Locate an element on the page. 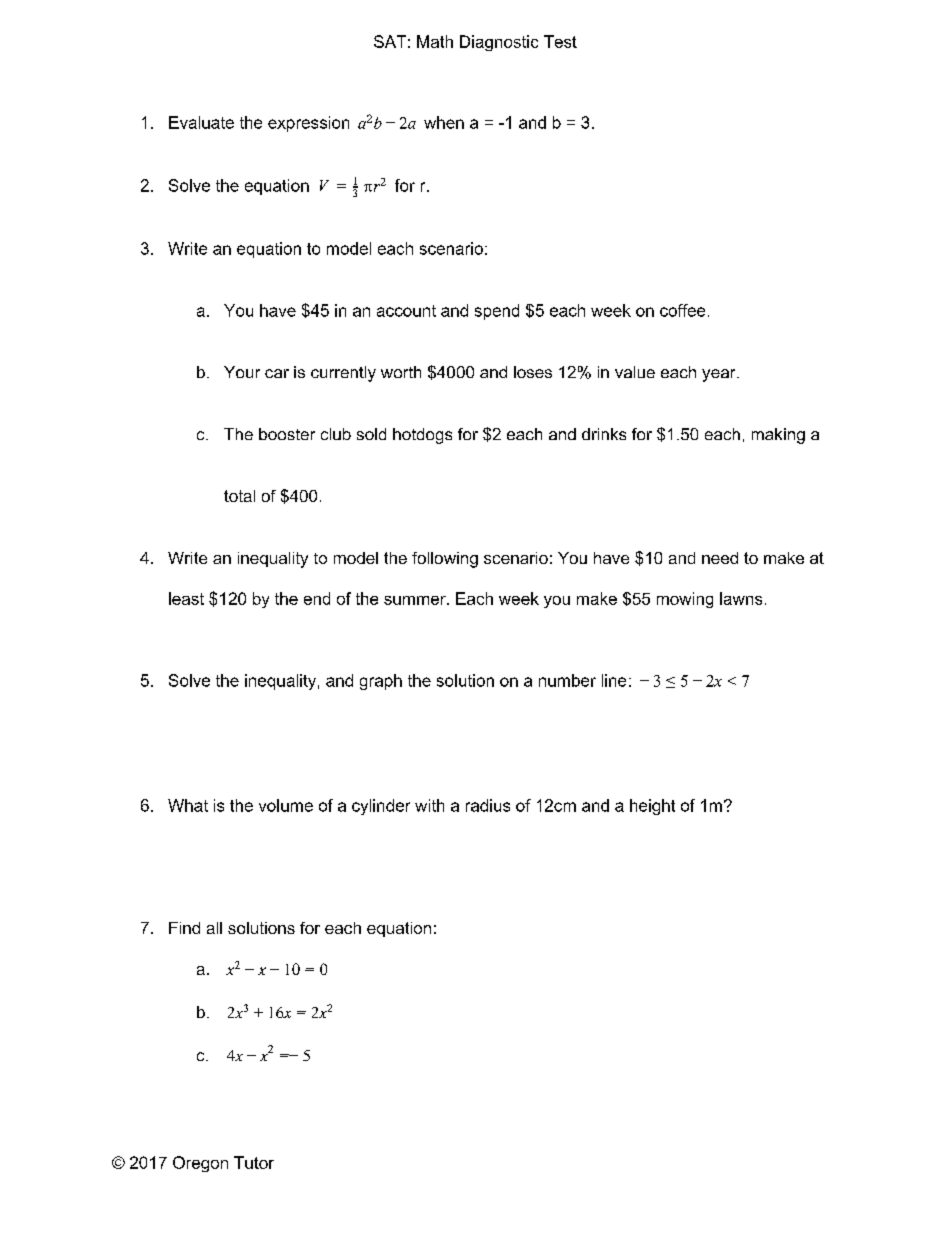 The image size is (952, 1233). Oregon is located at coordinates (200, 1164).
